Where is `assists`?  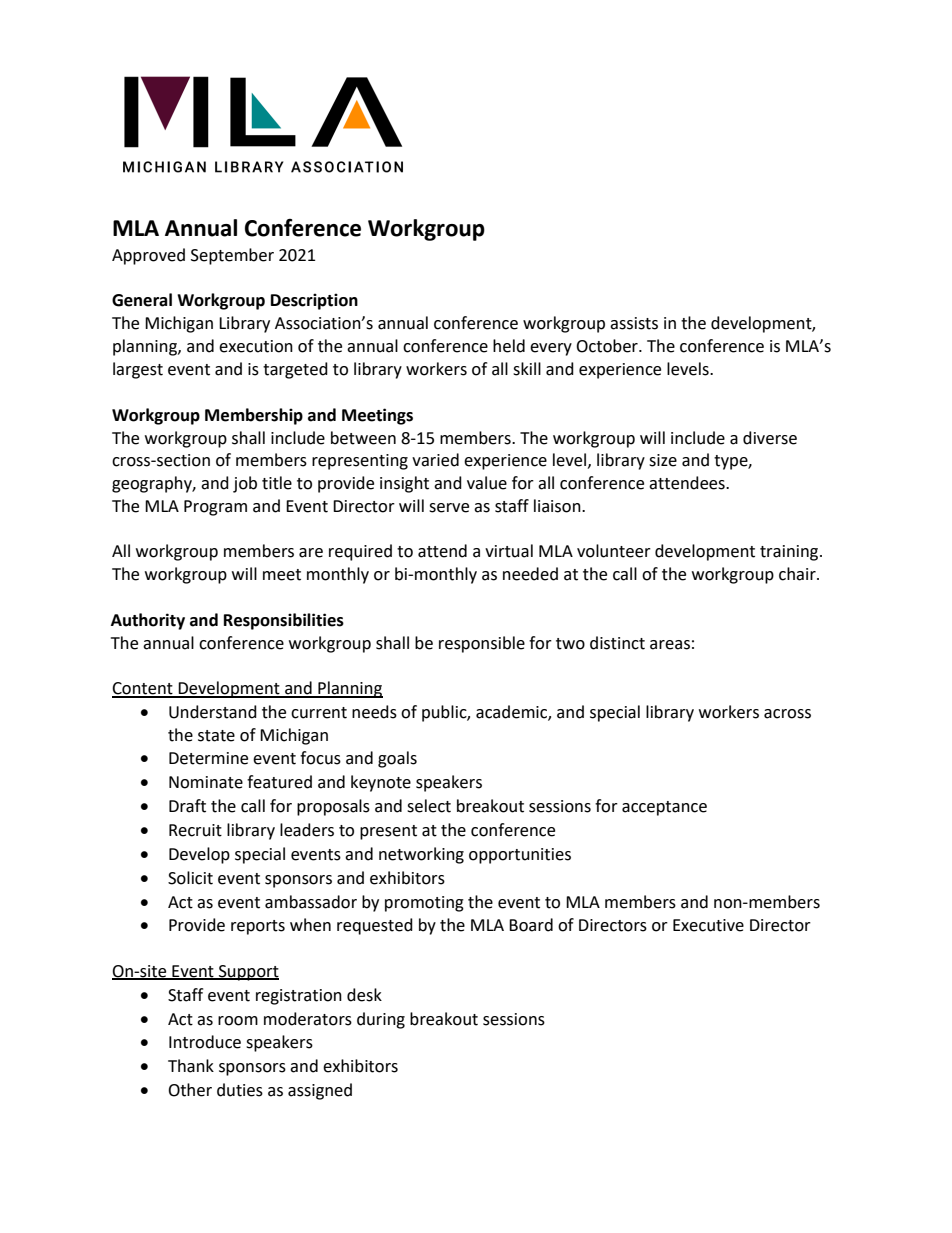
assists is located at coordinates (634, 323).
